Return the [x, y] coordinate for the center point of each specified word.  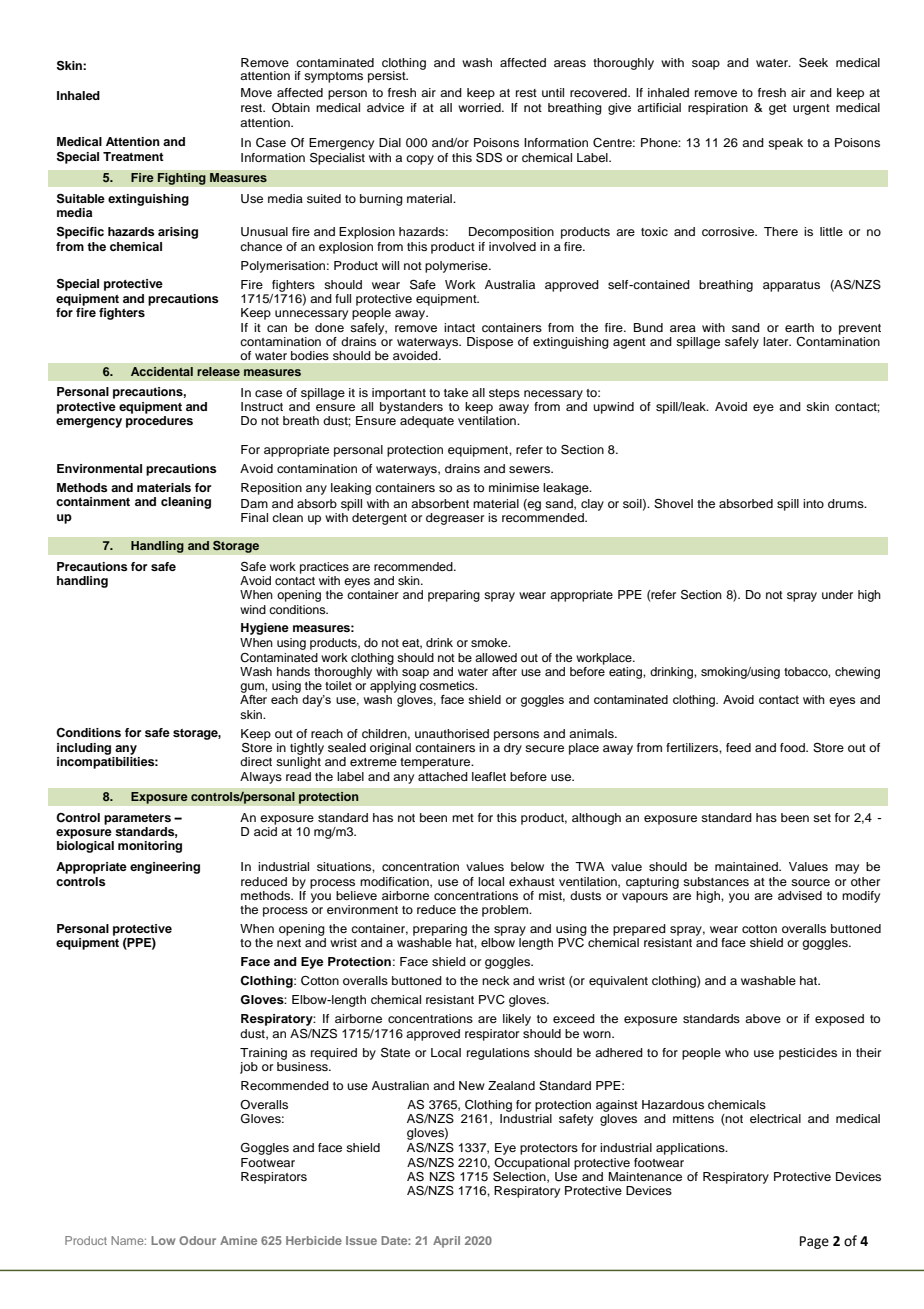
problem [506, 911]
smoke [490, 642]
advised [800, 895]
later [777, 341]
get [778, 109]
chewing [857, 673]
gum [253, 688]
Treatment [133, 156]
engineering [165, 868]
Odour [197, 1240]
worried [480, 107]
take [456, 392]
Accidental [162, 371]
